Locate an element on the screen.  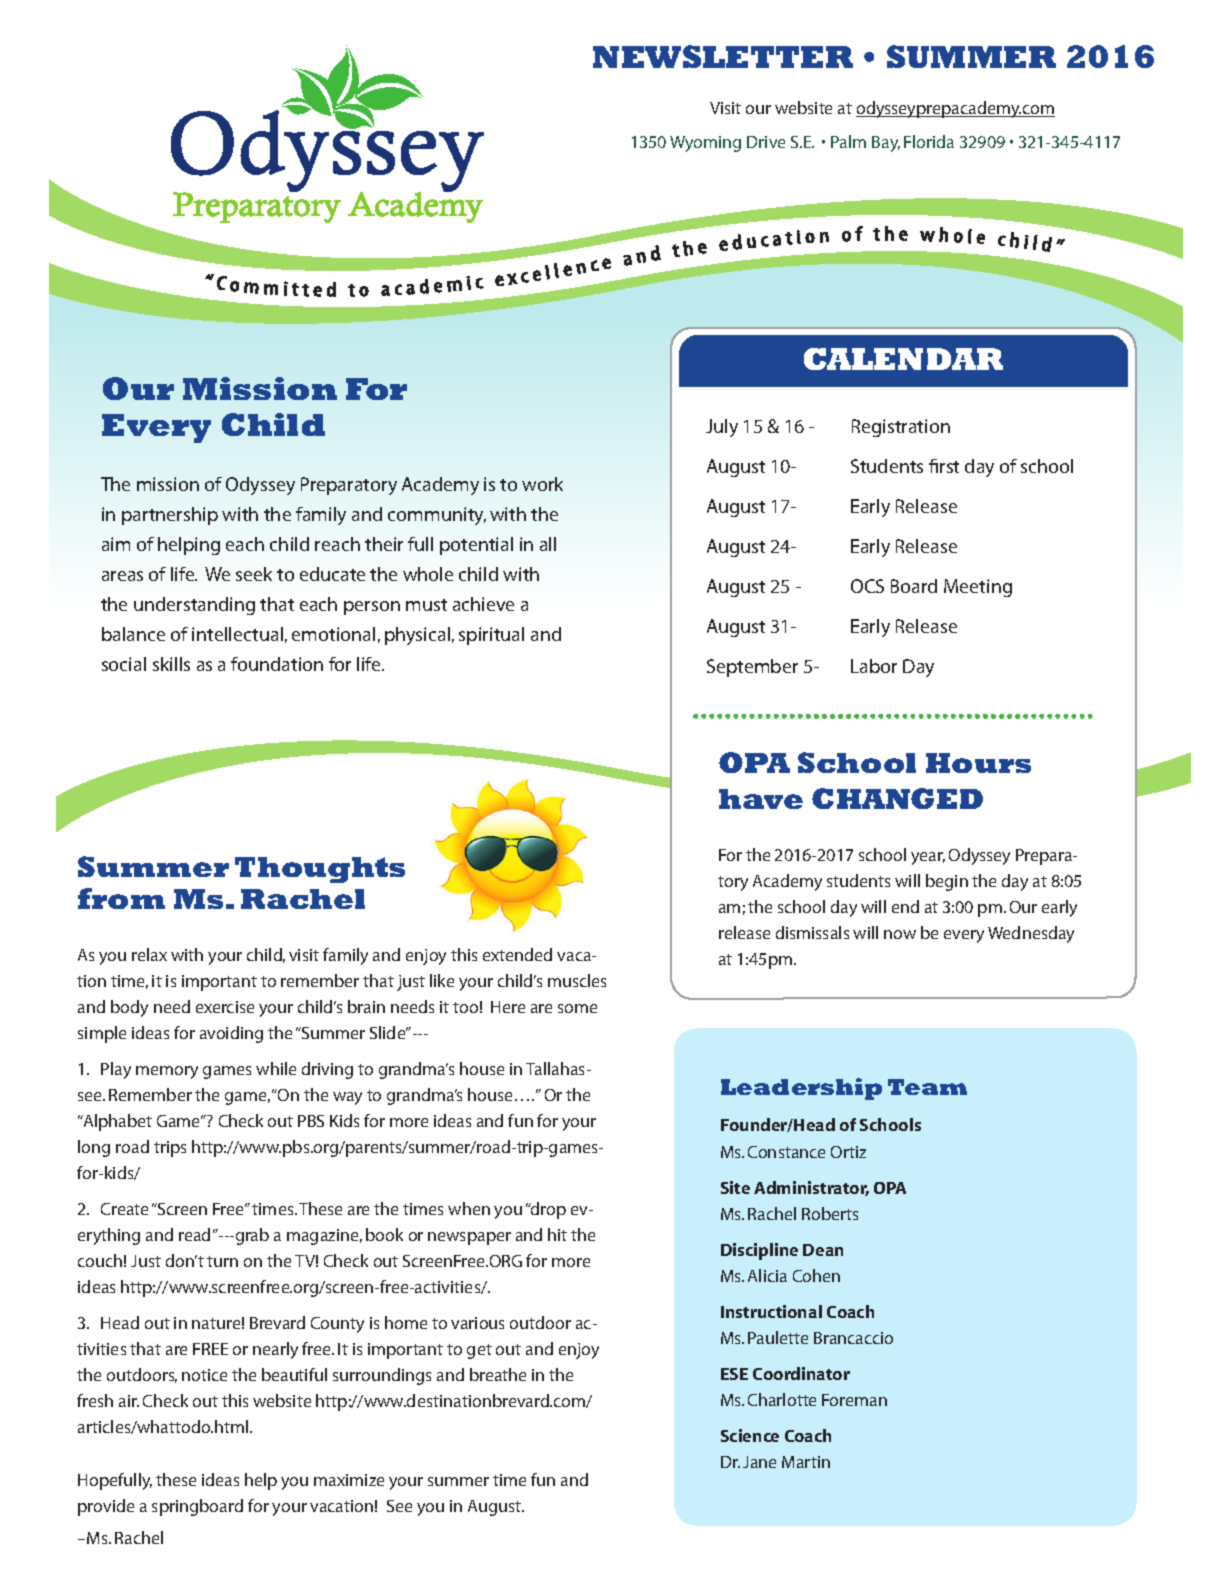
NEWSLETTER is located at coordinates (723, 56).
